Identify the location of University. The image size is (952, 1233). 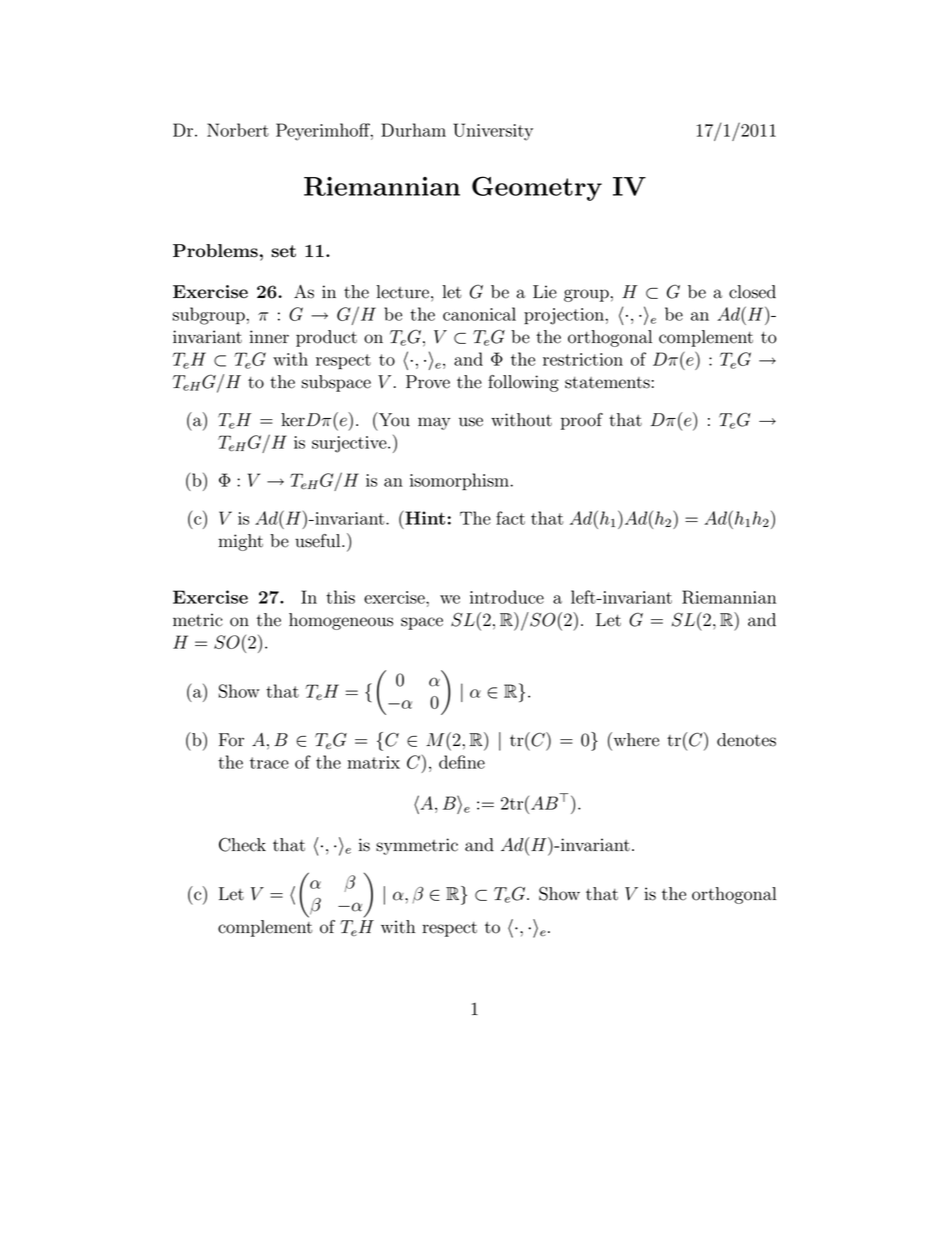
(493, 132).
